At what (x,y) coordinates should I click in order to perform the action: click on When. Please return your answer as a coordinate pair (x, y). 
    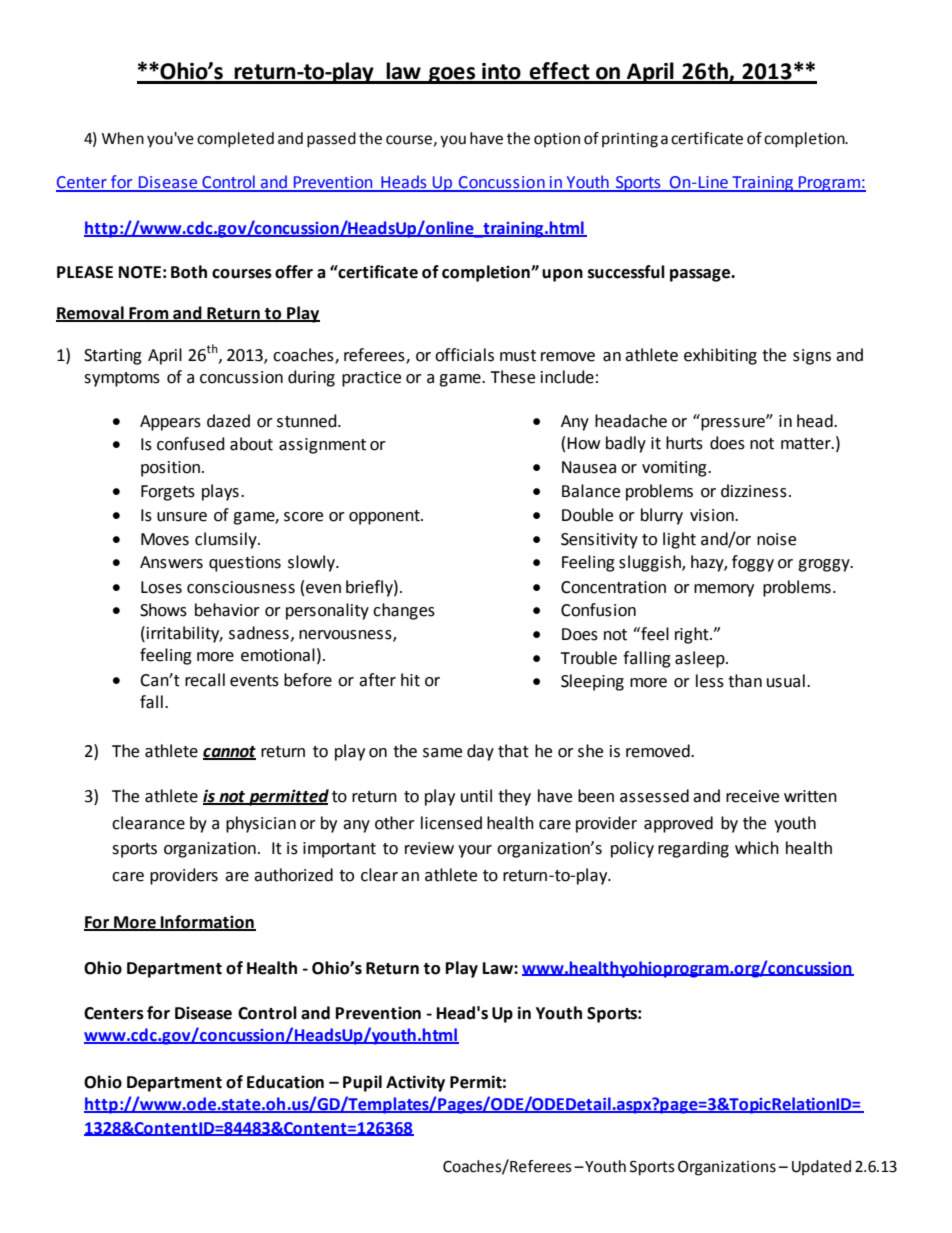
    Looking at the image, I should click on (123, 138).
